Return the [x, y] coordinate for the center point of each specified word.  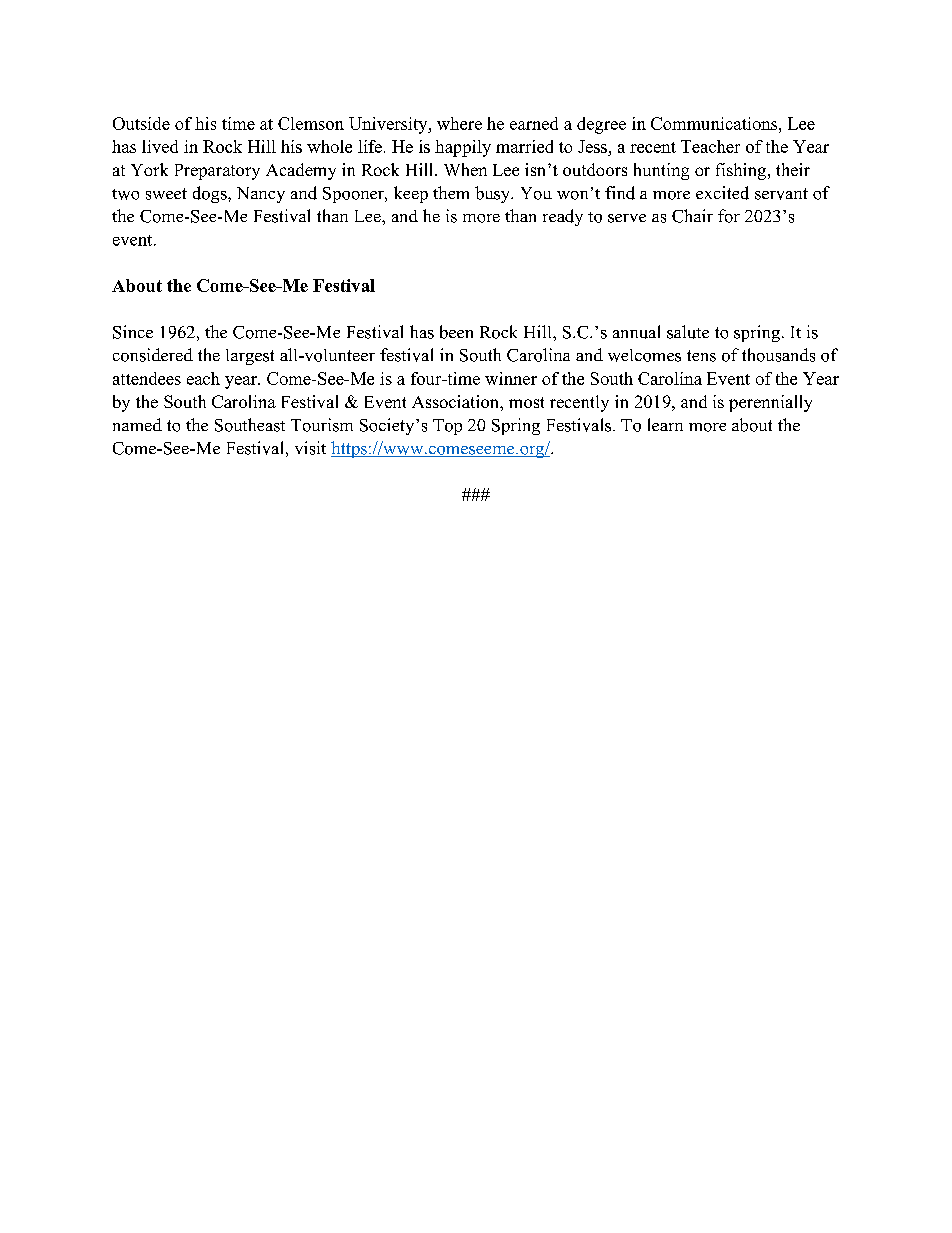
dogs [211, 194]
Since [133, 332]
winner [511, 378]
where [459, 123]
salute [688, 332]
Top [447, 427]
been [456, 332]
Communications [715, 123]
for [729, 216]
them [451, 192]
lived [160, 146]
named [137, 424]
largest [250, 357]
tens [701, 356]
